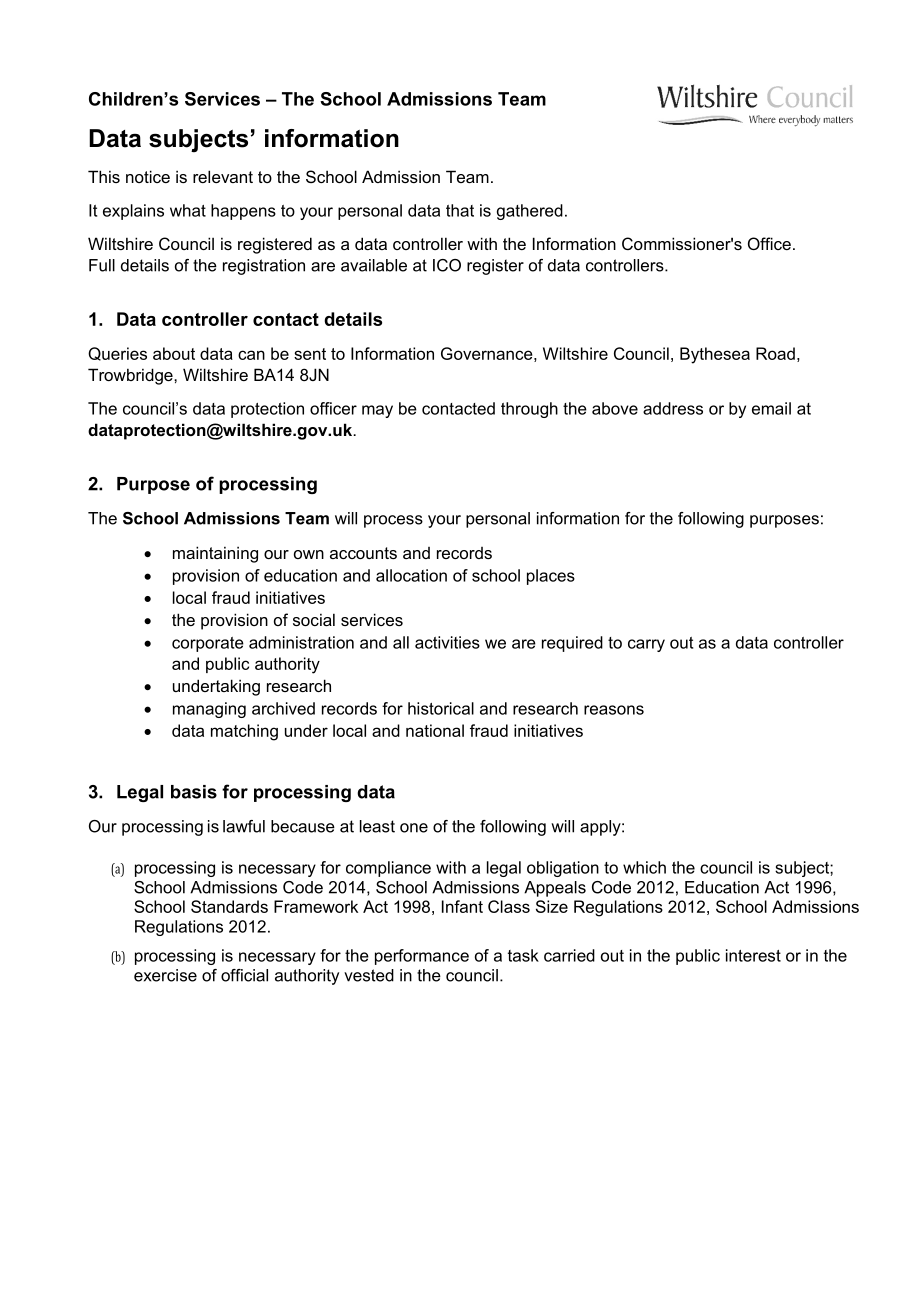 The height and width of the image is (1308, 924). Describe the element at coordinates (614, 710) in the image. I see `reasons` at that location.
